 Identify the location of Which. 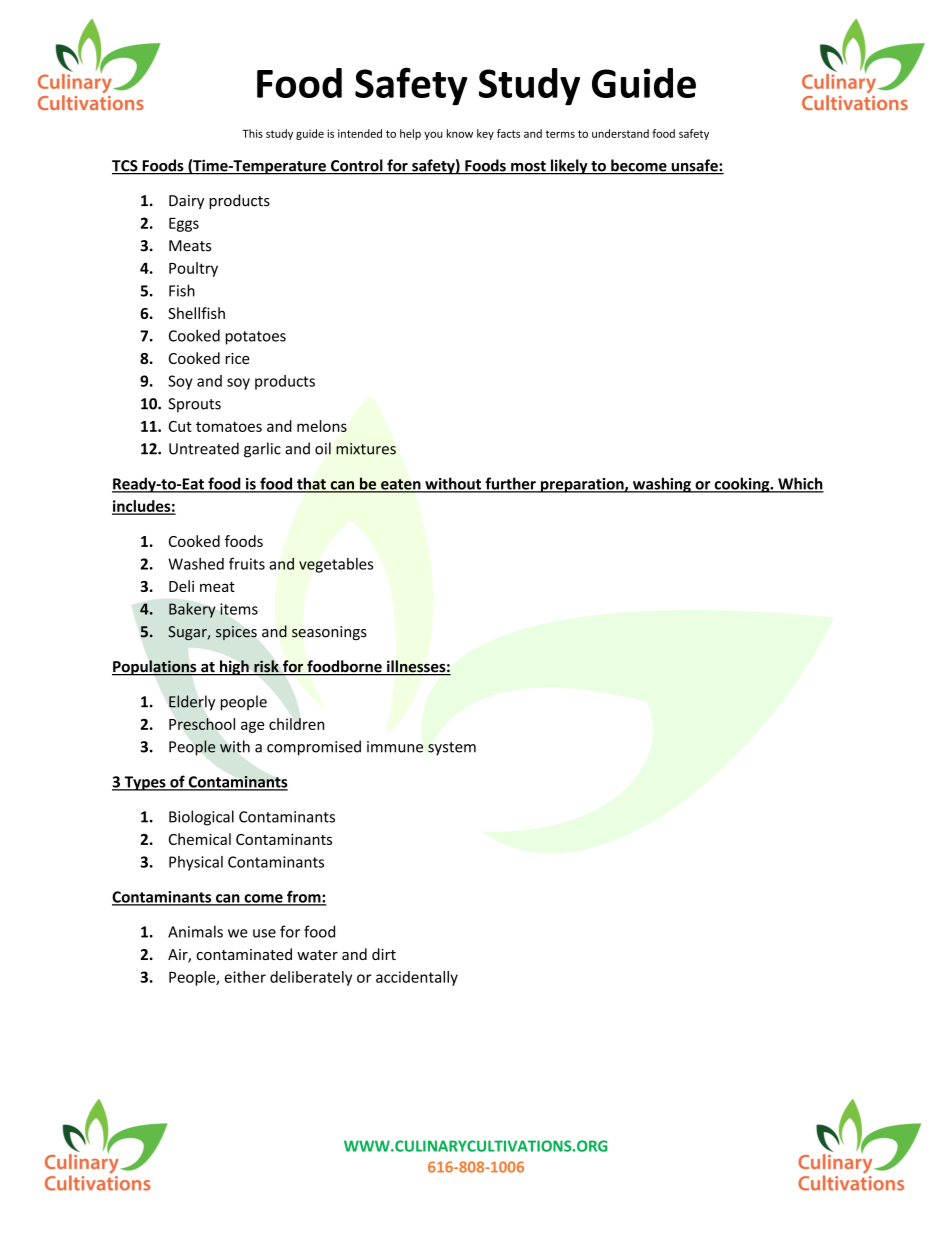
(800, 484).
